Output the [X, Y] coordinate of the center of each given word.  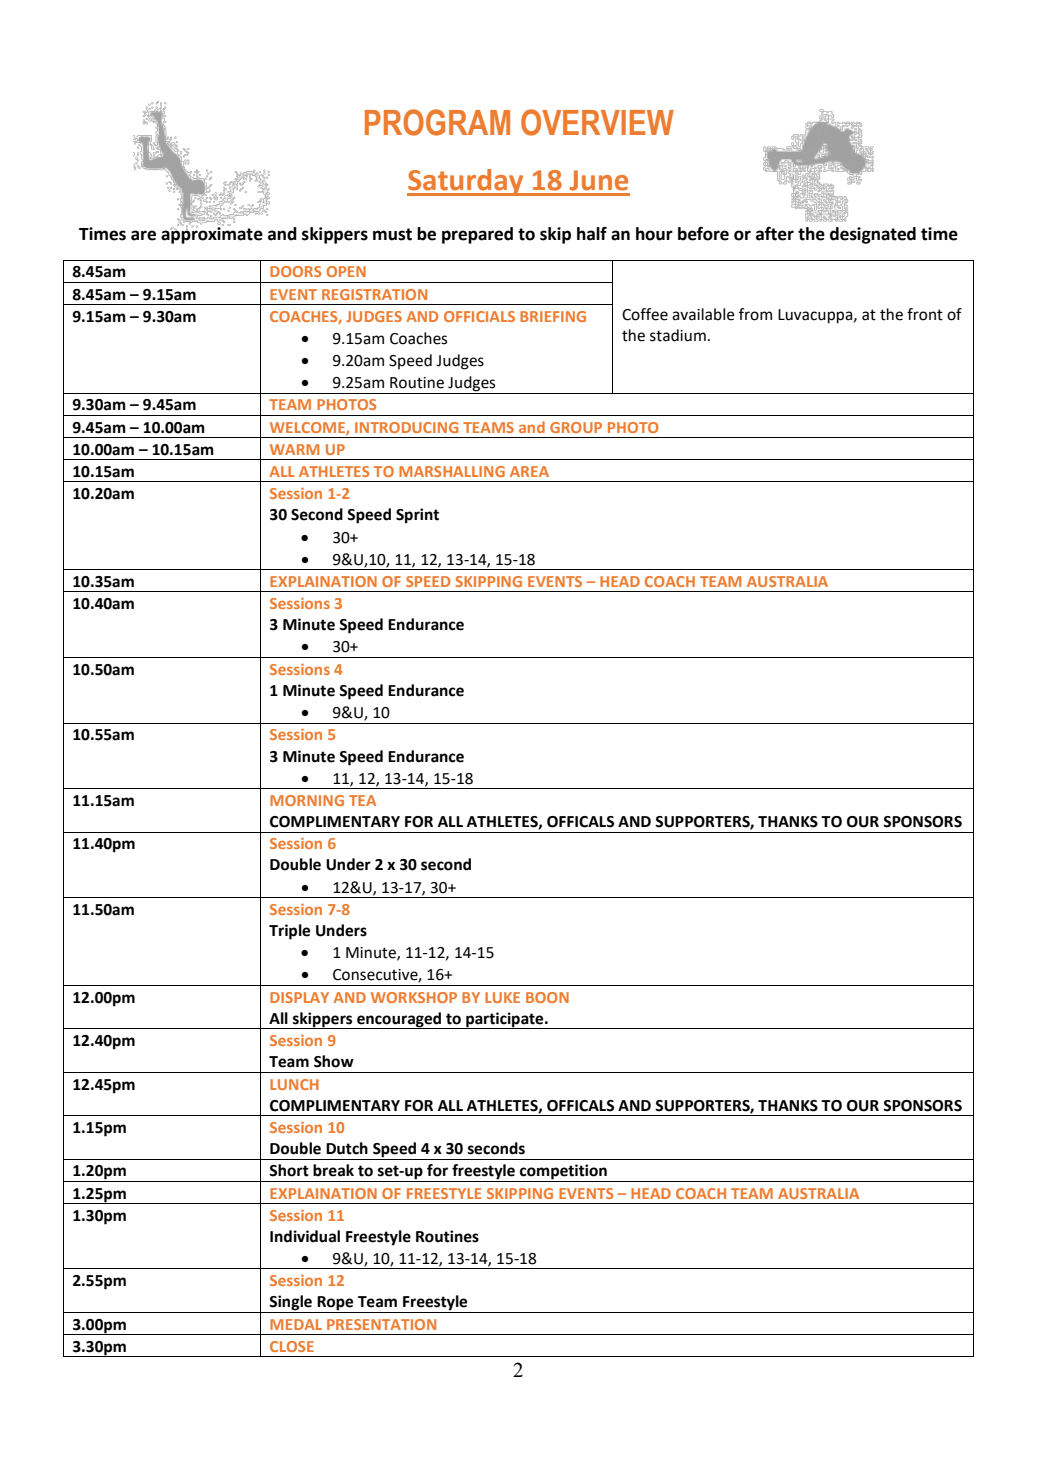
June [599, 180]
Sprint [417, 516]
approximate [212, 234]
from [755, 314]
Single [291, 1304]
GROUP [576, 427]
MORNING [307, 800]
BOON [547, 997]
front [925, 314]
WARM [294, 449]
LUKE [502, 997]
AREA [529, 471]
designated [873, 235]
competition [563, 1173]
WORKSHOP [414, 997]
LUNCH [294, 1084]
